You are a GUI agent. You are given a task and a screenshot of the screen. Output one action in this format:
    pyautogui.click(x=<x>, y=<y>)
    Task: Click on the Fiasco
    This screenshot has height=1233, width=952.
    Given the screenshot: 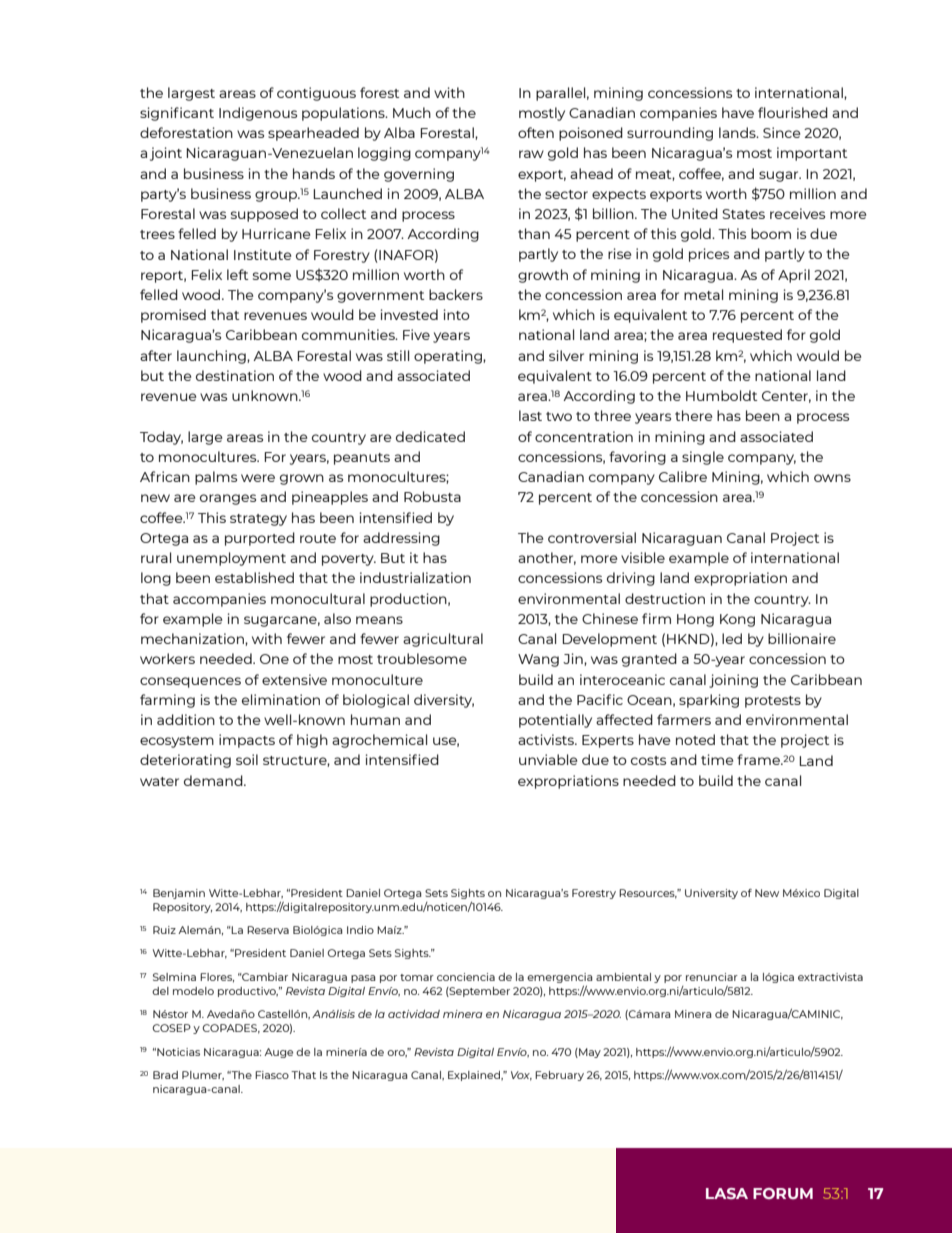 What is the action you would take?
    pyautogui.click(x=272, y=1075)
